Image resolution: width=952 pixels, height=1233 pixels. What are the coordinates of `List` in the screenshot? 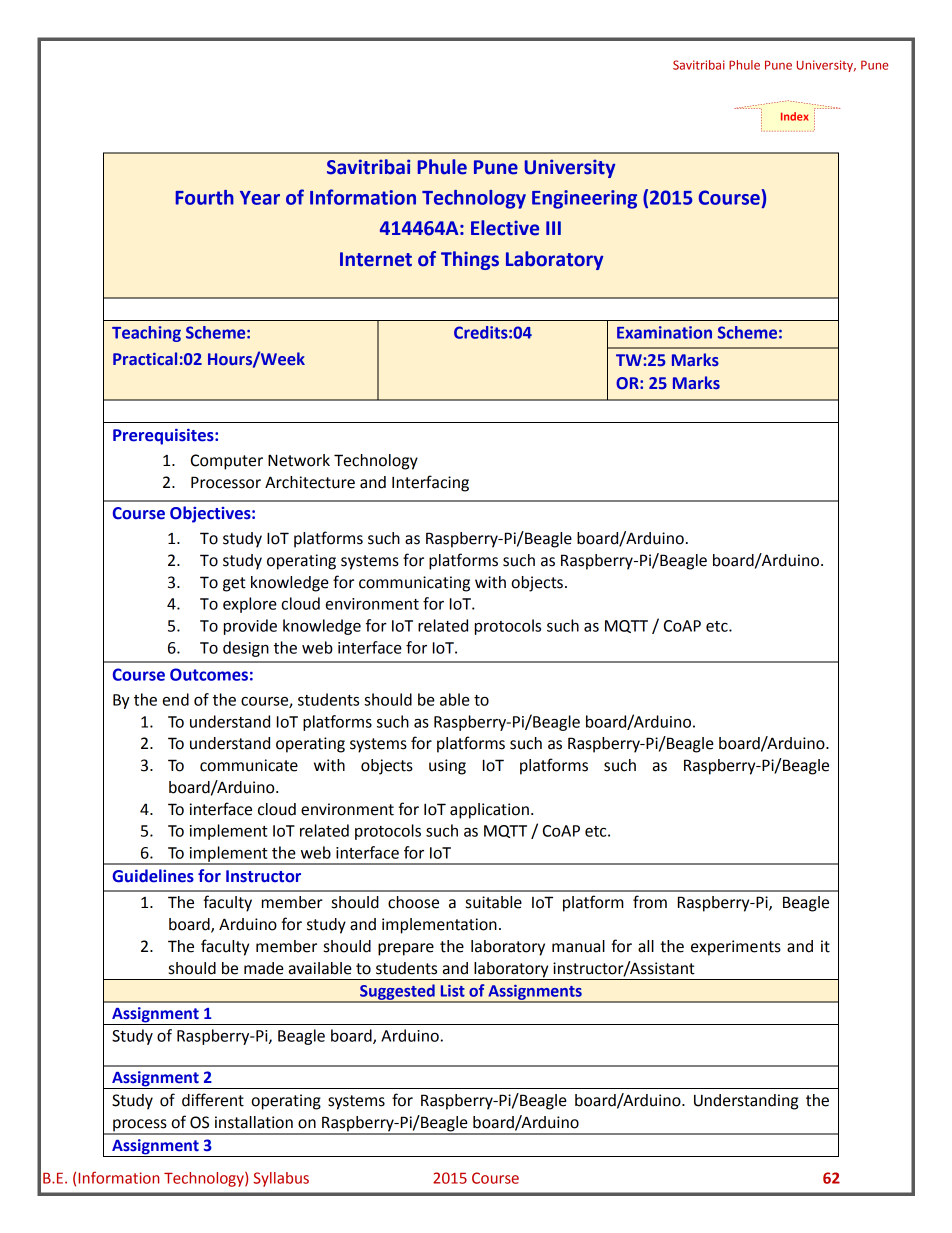 It's located at (453, 991).
